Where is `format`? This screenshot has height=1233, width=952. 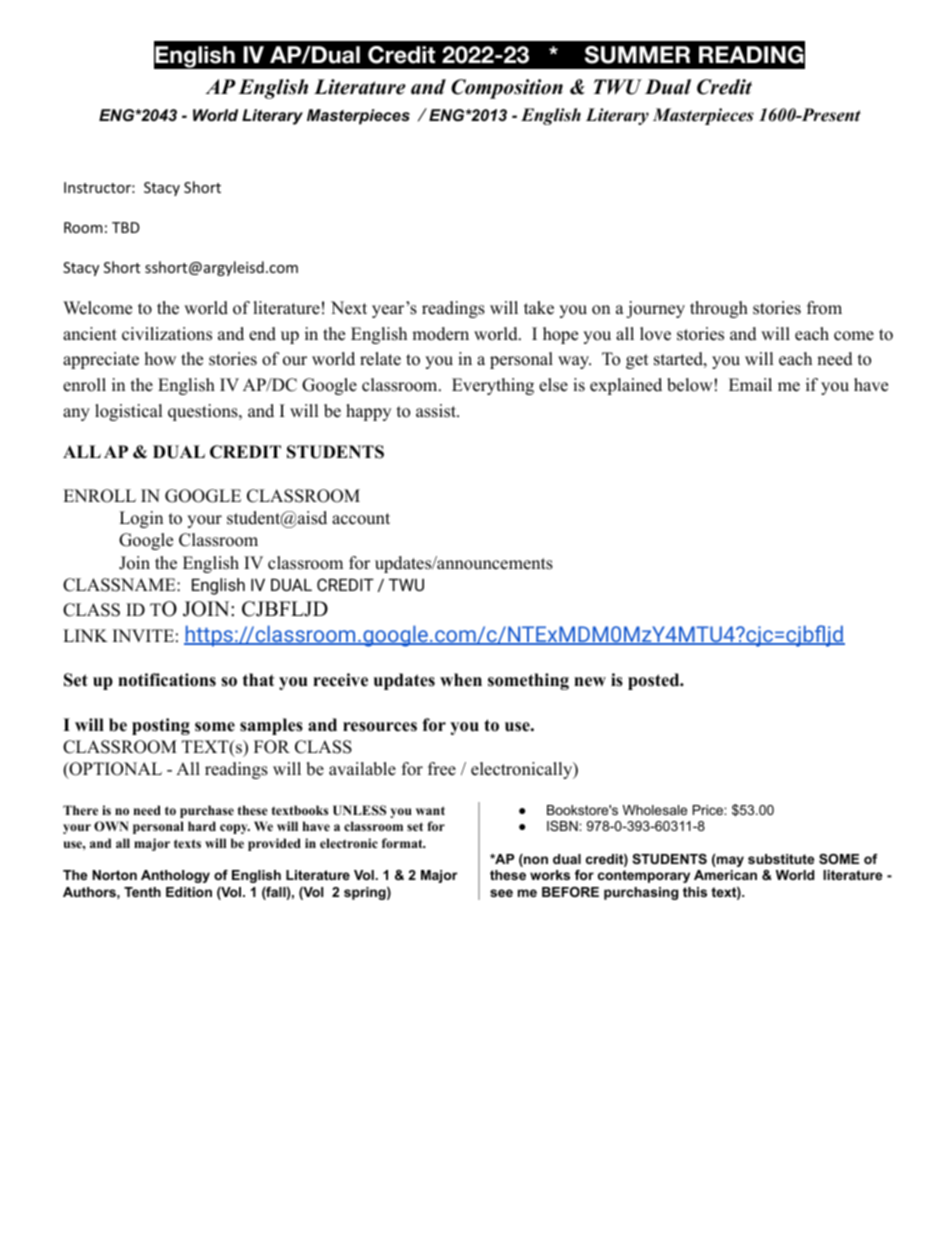
format is located at coordinates (403, 843).
